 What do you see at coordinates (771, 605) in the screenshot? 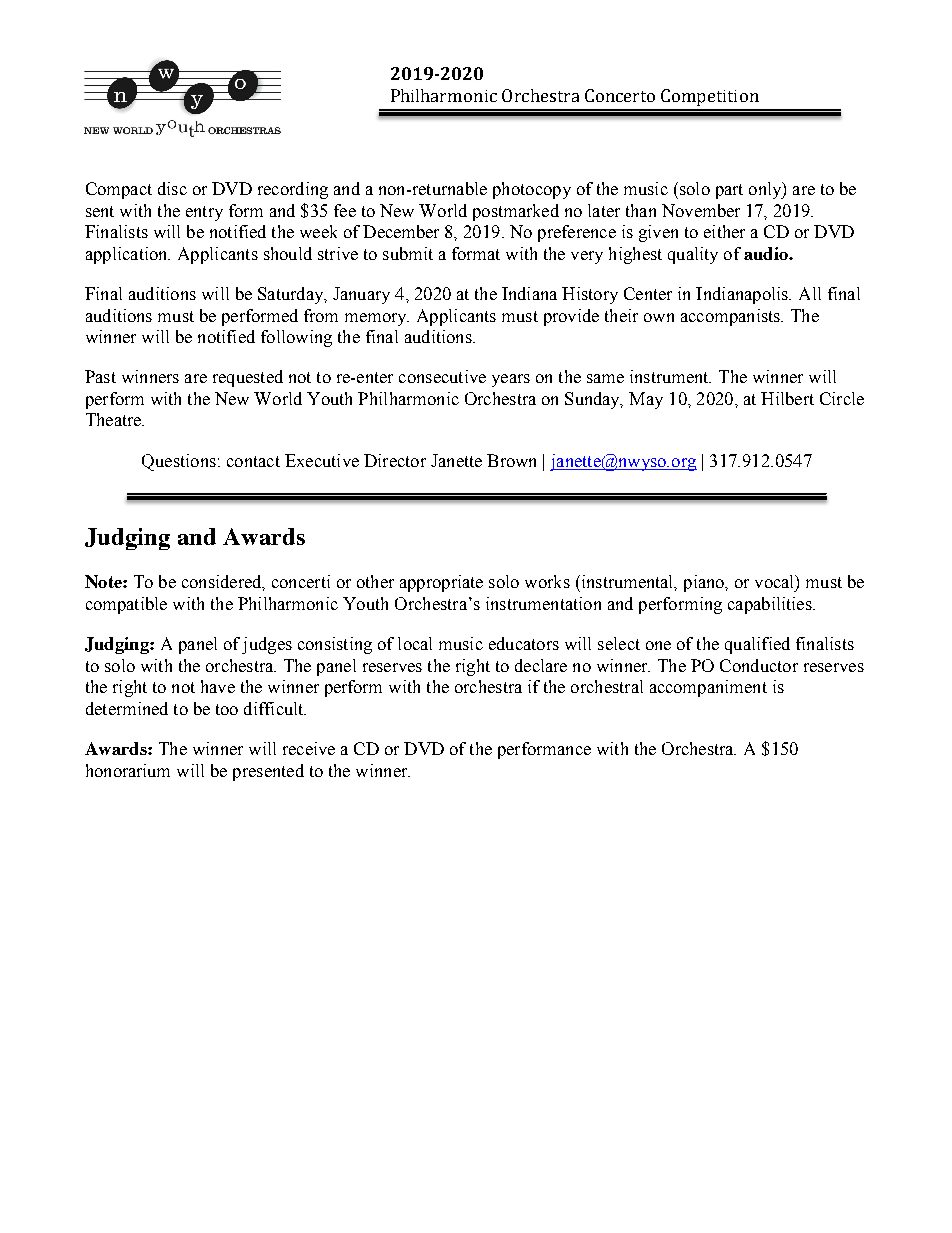
I see `capabilities` at bounding box center [771, 605].
